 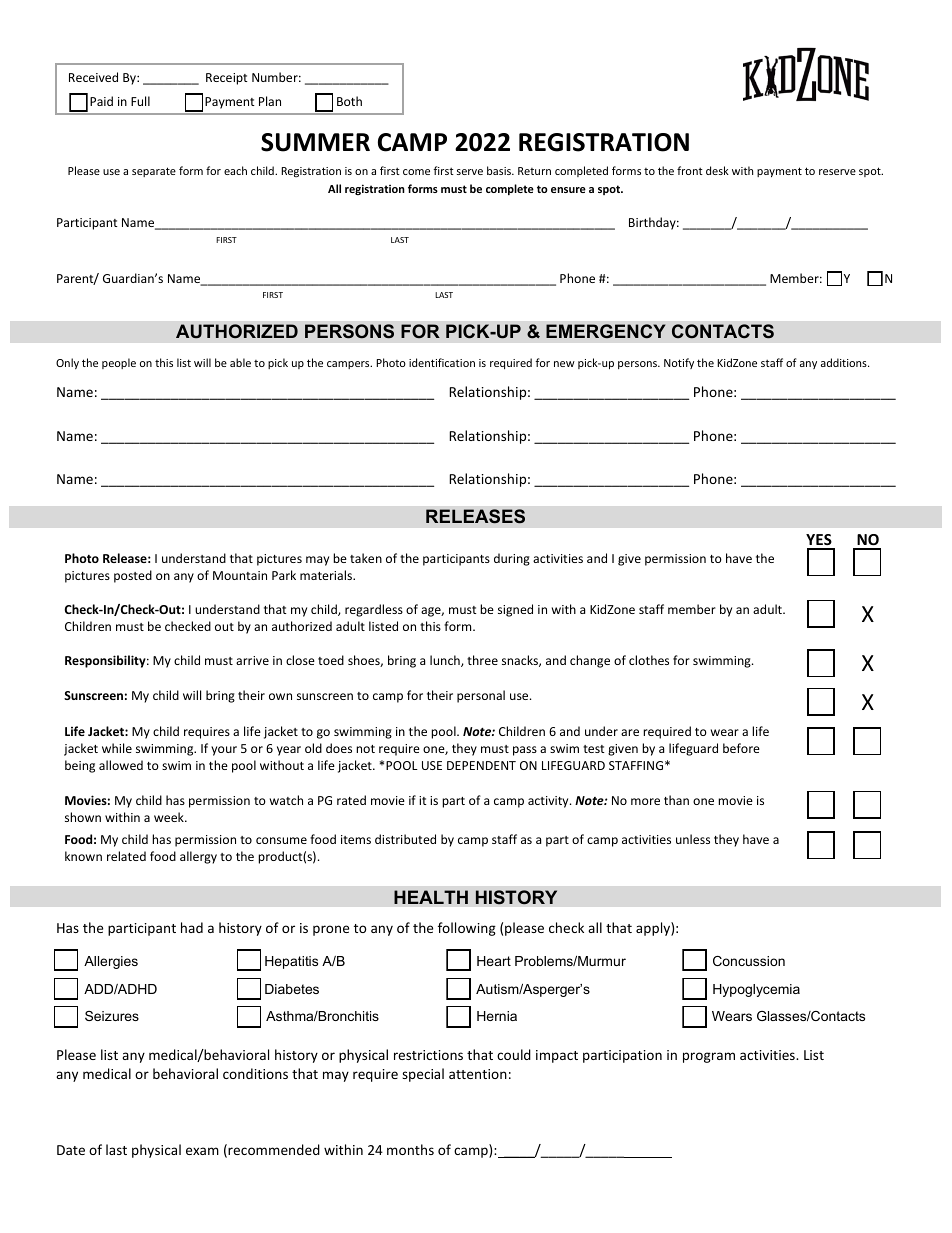 I want to click on clothes, so click(x=649, y=660).
